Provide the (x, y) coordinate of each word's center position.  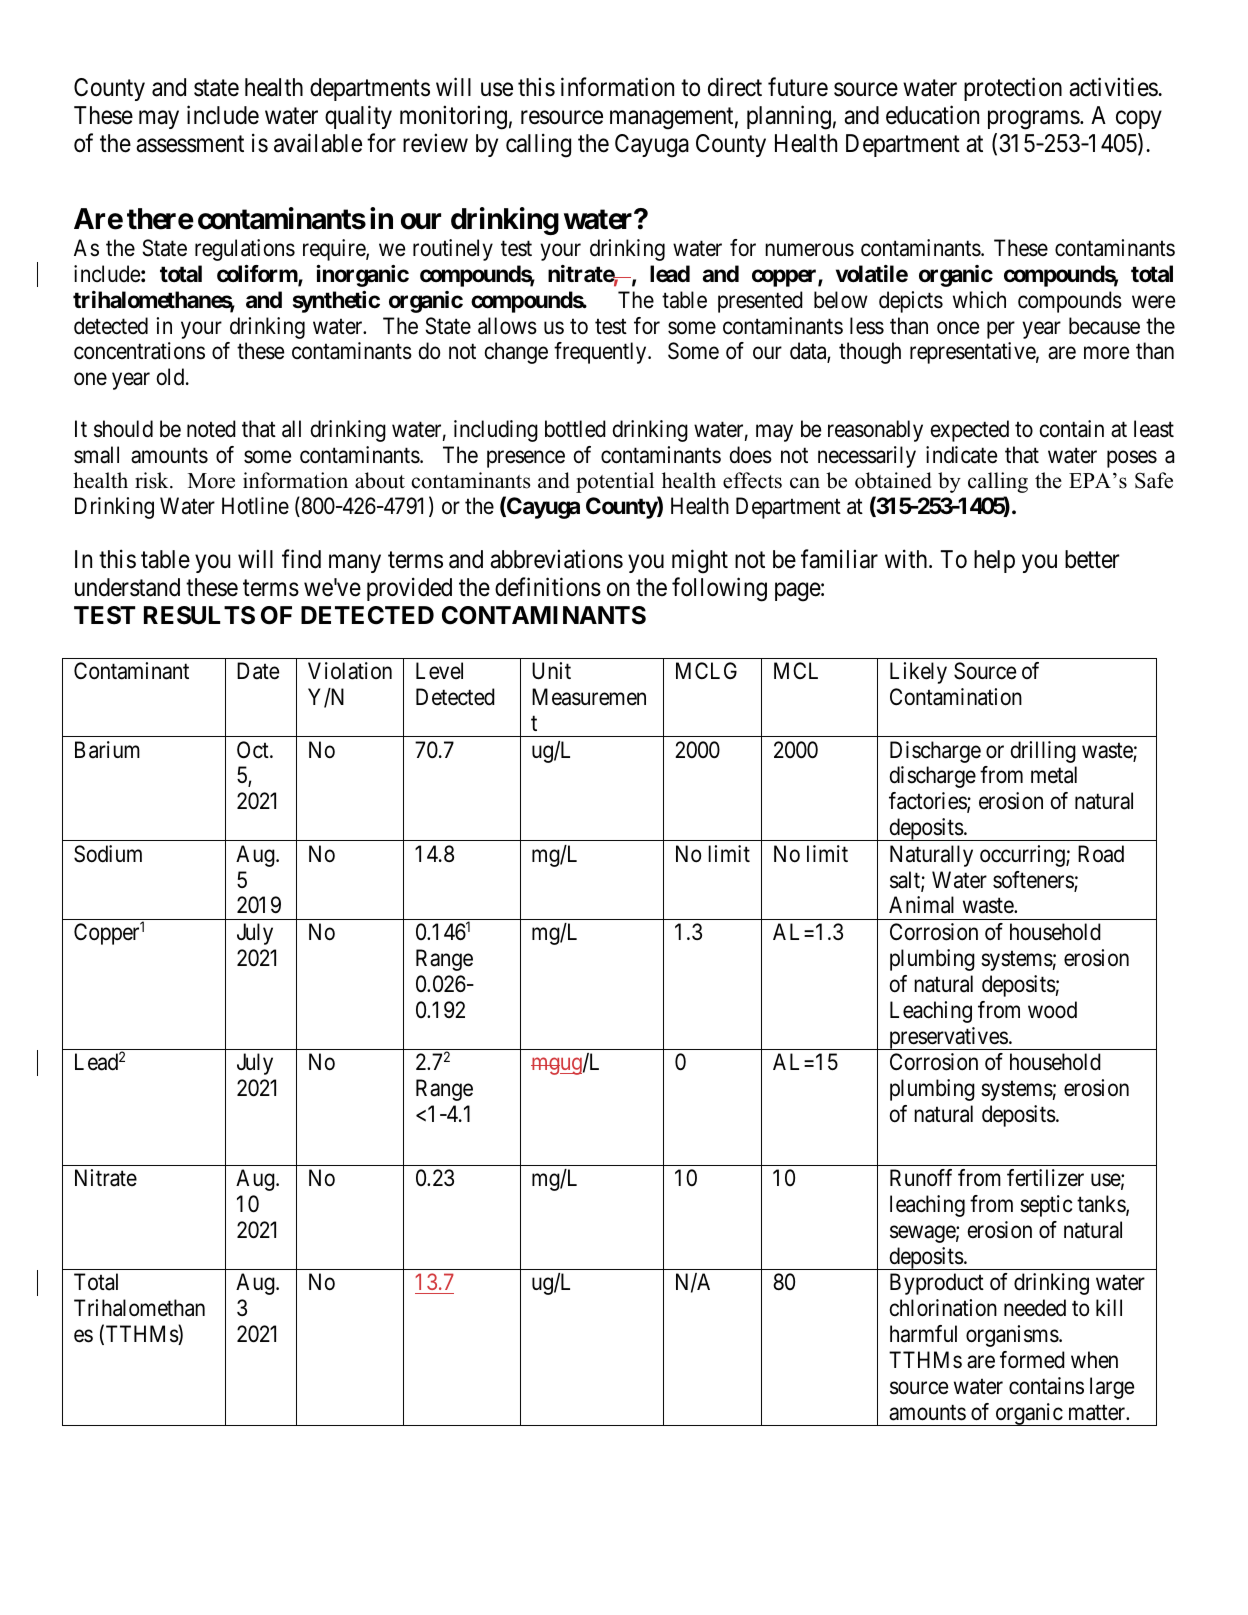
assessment (190, 144)
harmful (923, 1334)
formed (1032, 1360)
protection (1013, 89)
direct (735, 87)
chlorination (943, 1308)
